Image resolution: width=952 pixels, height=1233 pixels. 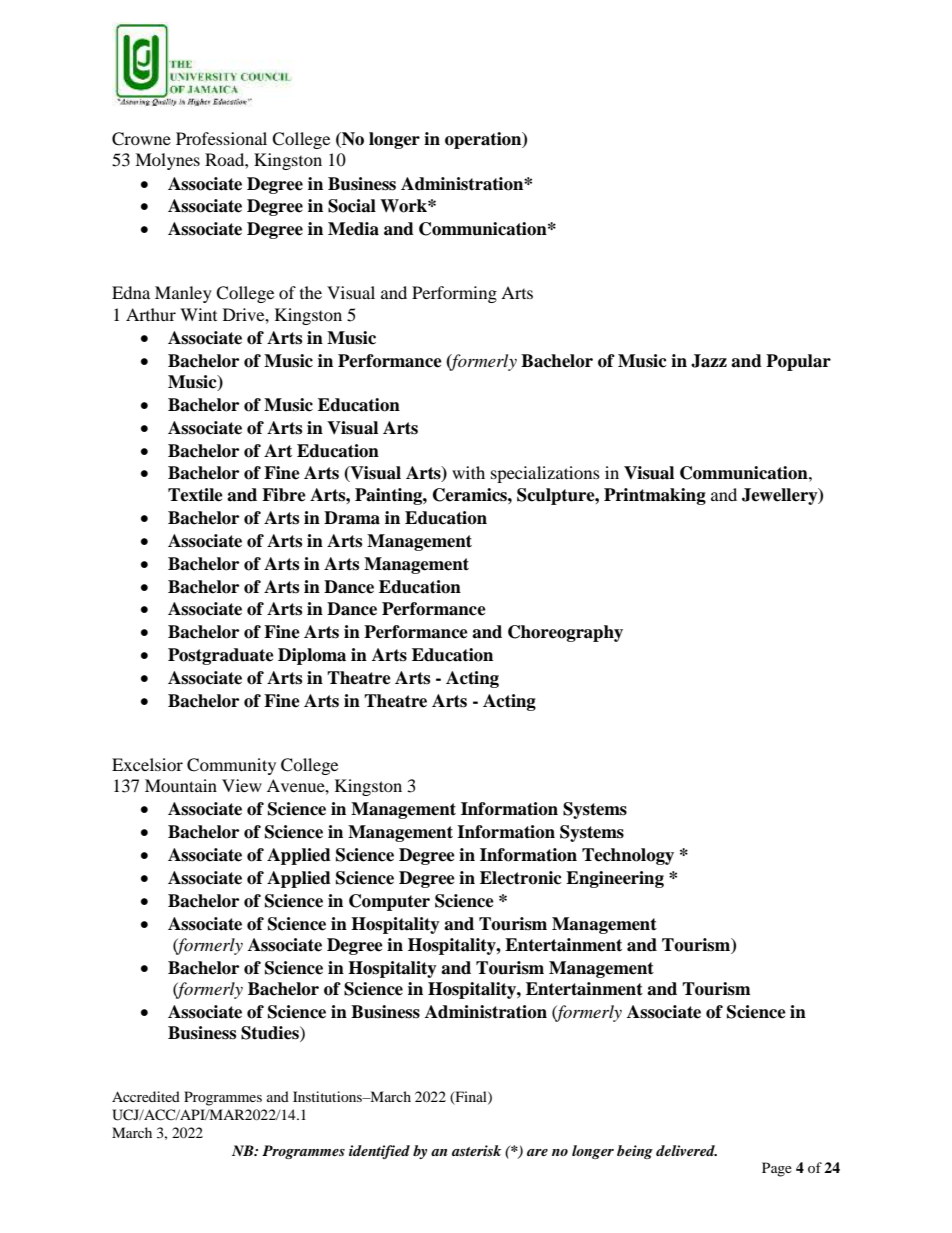 I want to click on Professional, so click(x=221, y=138).
